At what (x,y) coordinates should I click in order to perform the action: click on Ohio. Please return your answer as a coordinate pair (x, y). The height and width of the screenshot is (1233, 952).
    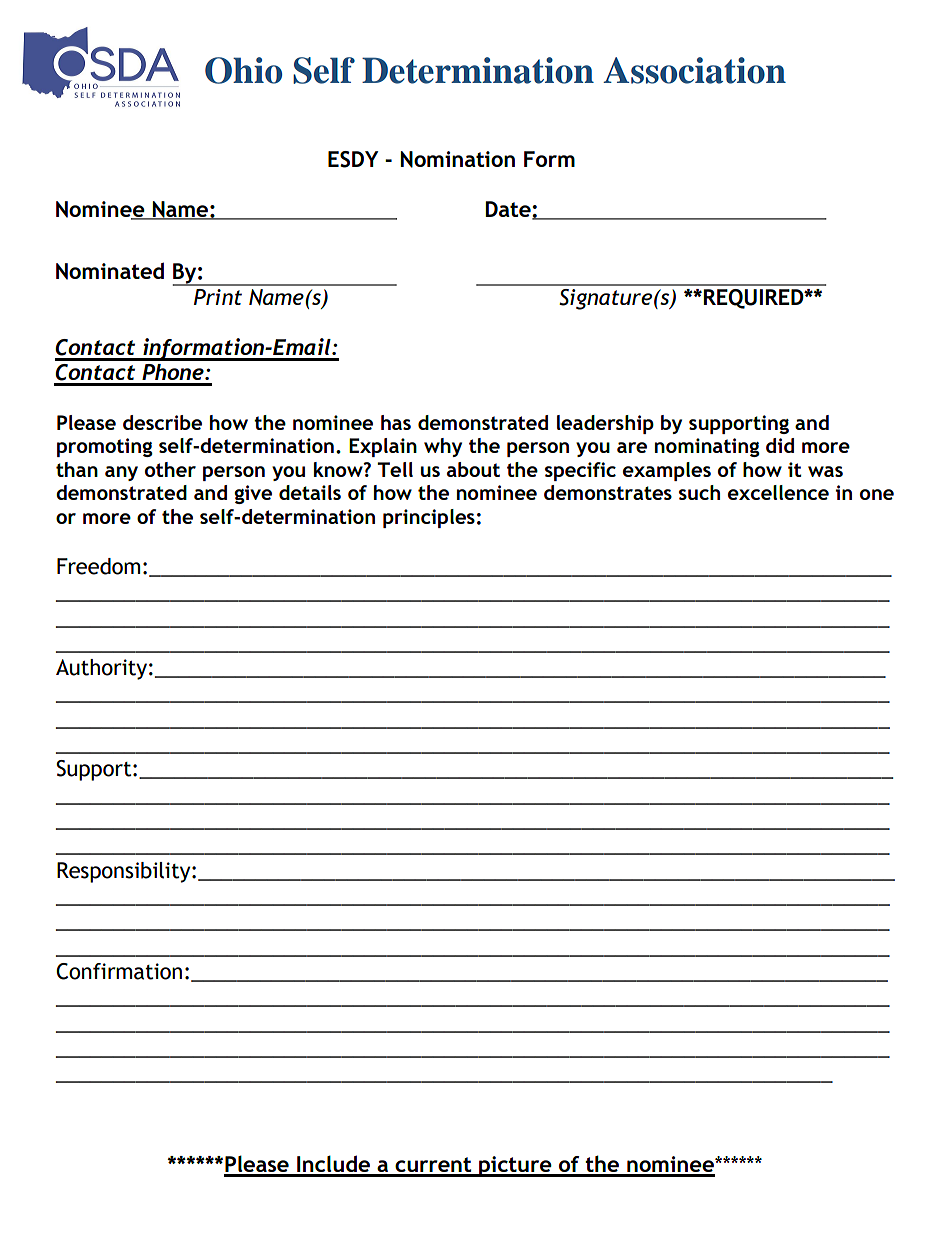
    Looking at the image, I should click on (243, 70).
